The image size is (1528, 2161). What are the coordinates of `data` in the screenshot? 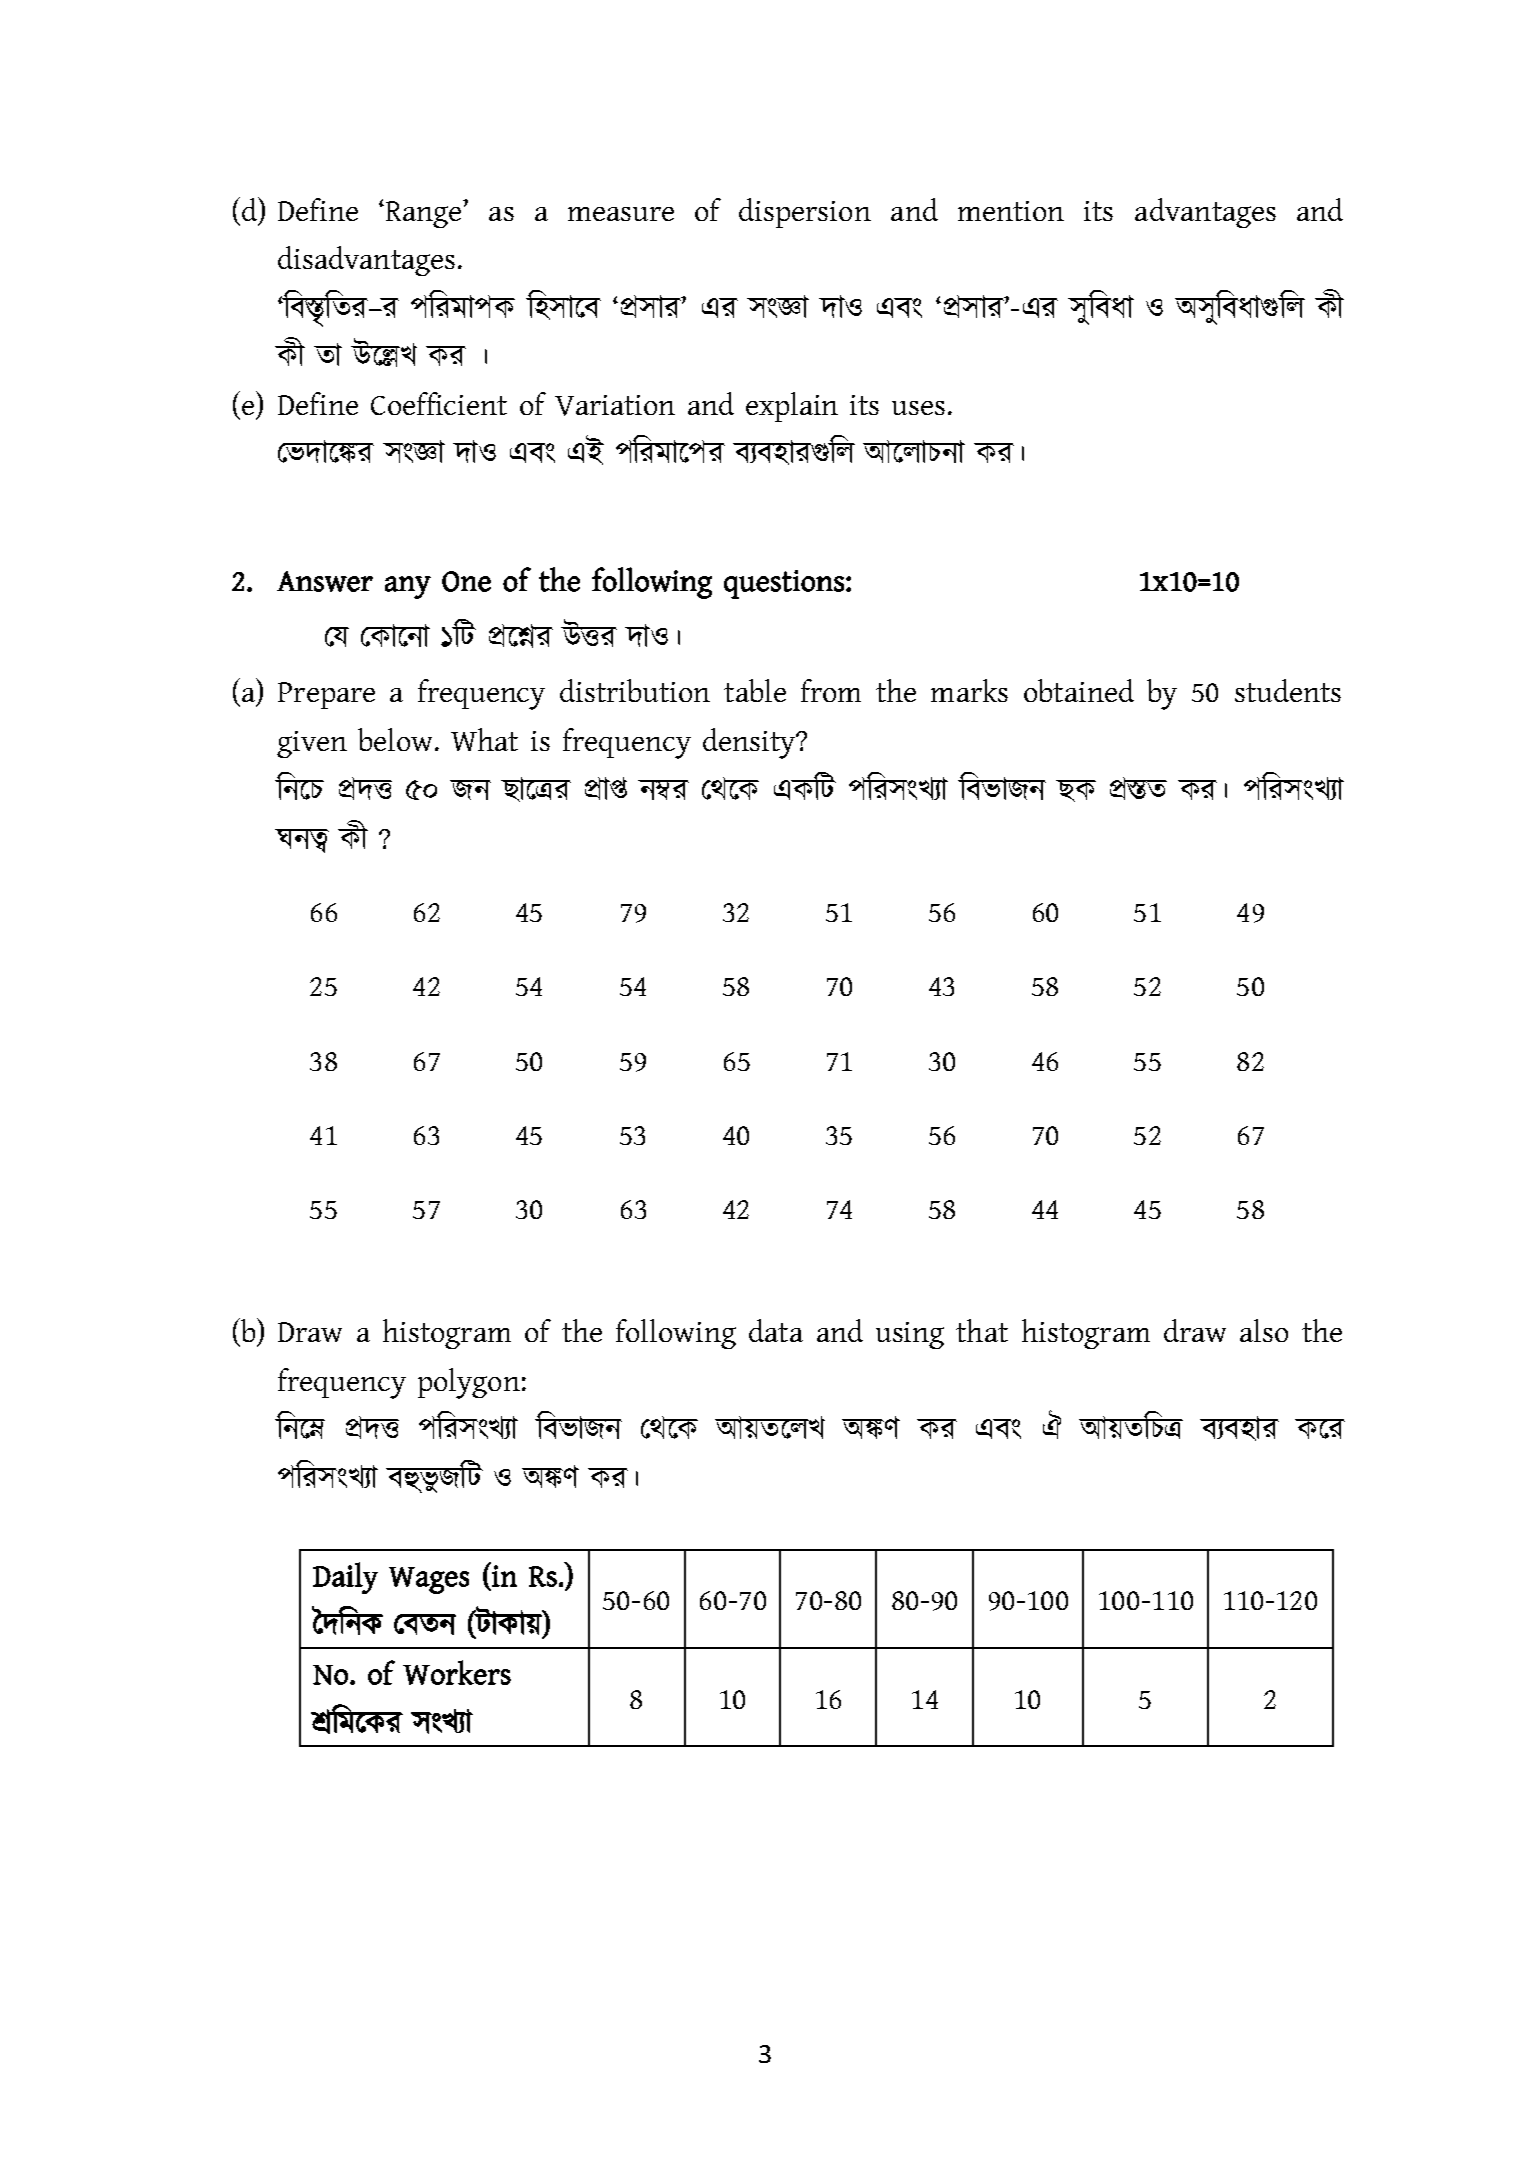 It's located at (776, 1330).
